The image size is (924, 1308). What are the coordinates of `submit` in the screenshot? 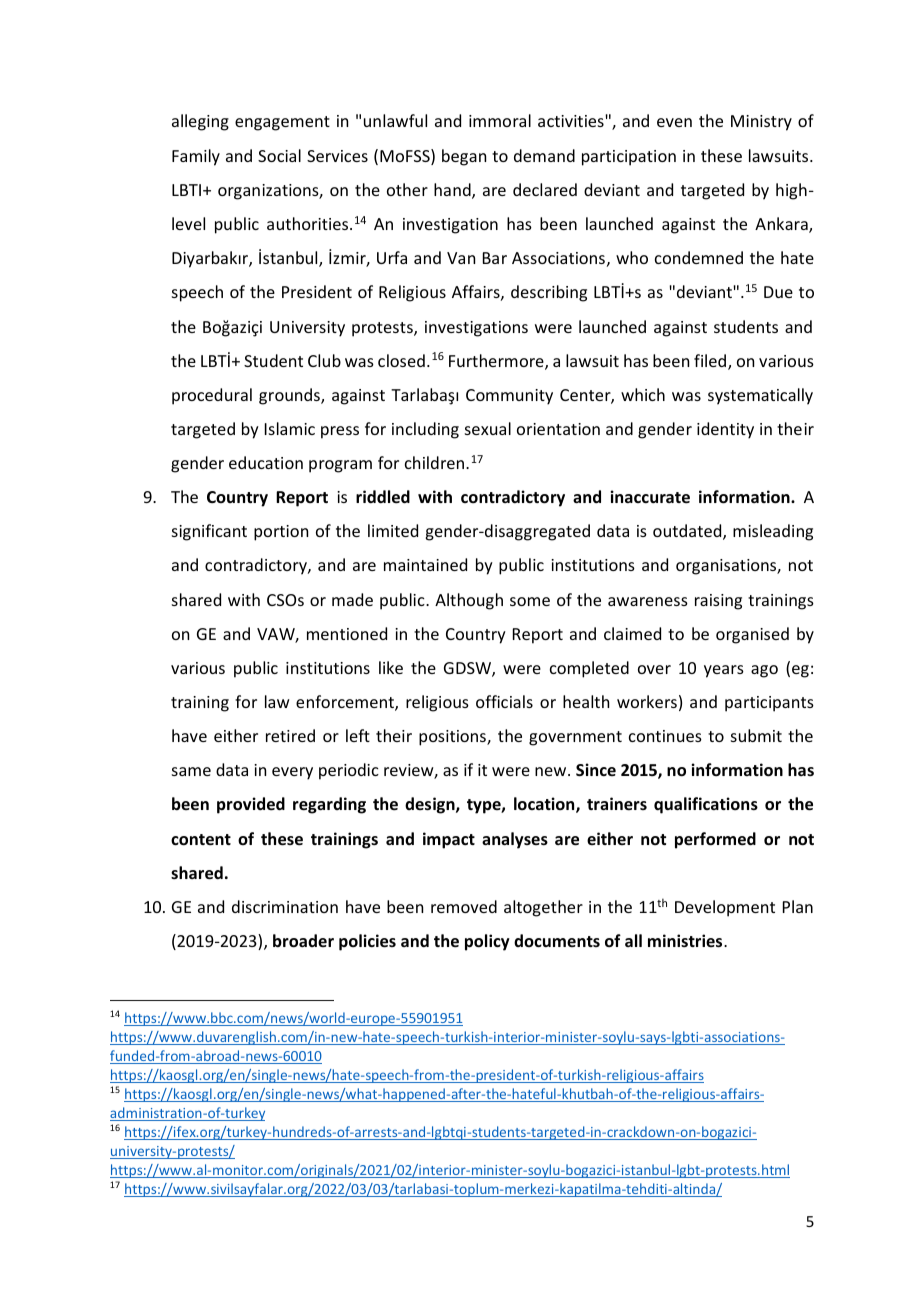 It's located at (756, 735).
